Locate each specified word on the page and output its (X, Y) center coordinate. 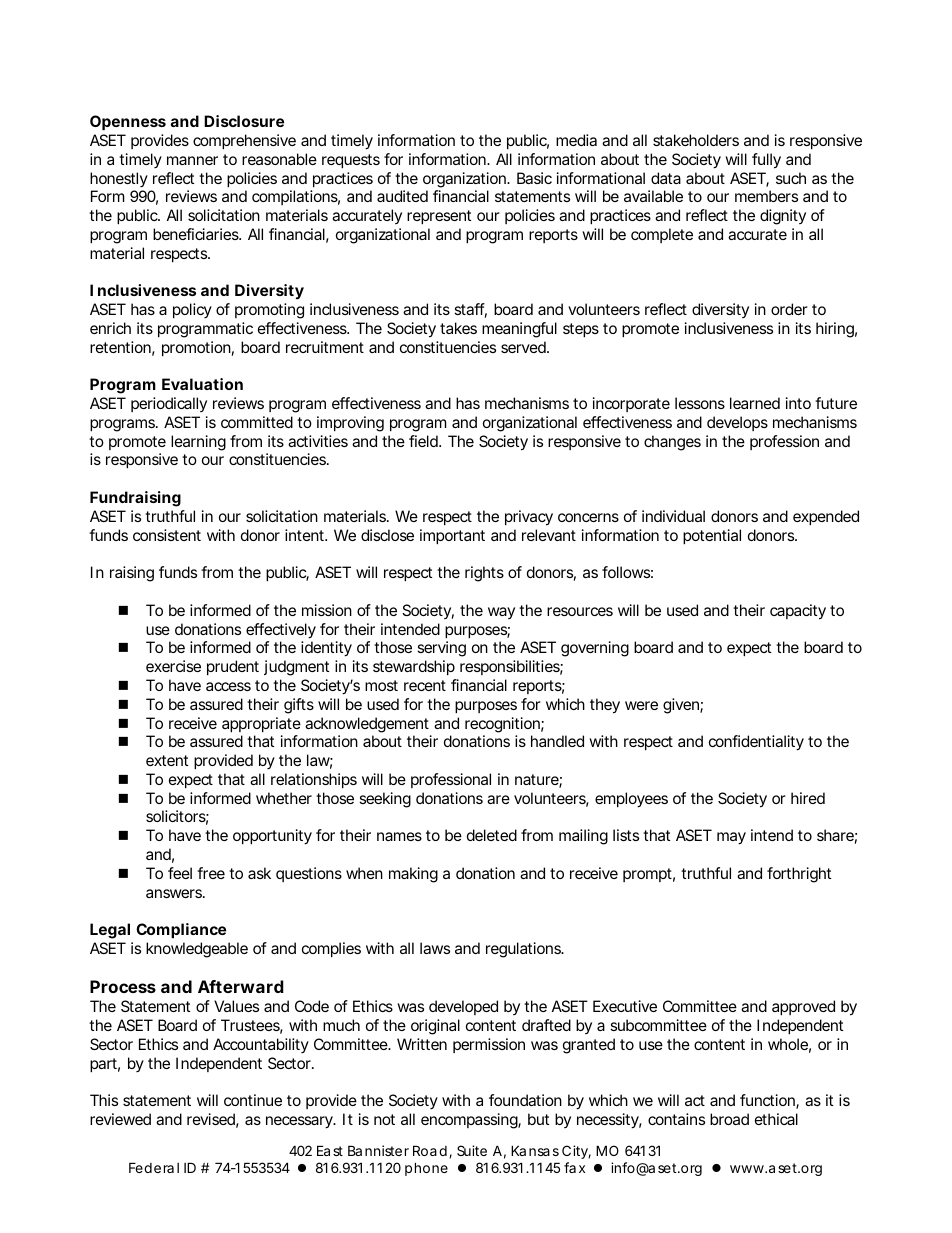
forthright (799, 875)
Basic (534, 178)
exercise (173, 666)
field (424, 441)
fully (766, 161)
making (413, 875)
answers (175, 893)
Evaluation (202, 384)
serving (441, 649)
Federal (154, 1167)
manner (192, 160)
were (641, 705)
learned (755, 403)
